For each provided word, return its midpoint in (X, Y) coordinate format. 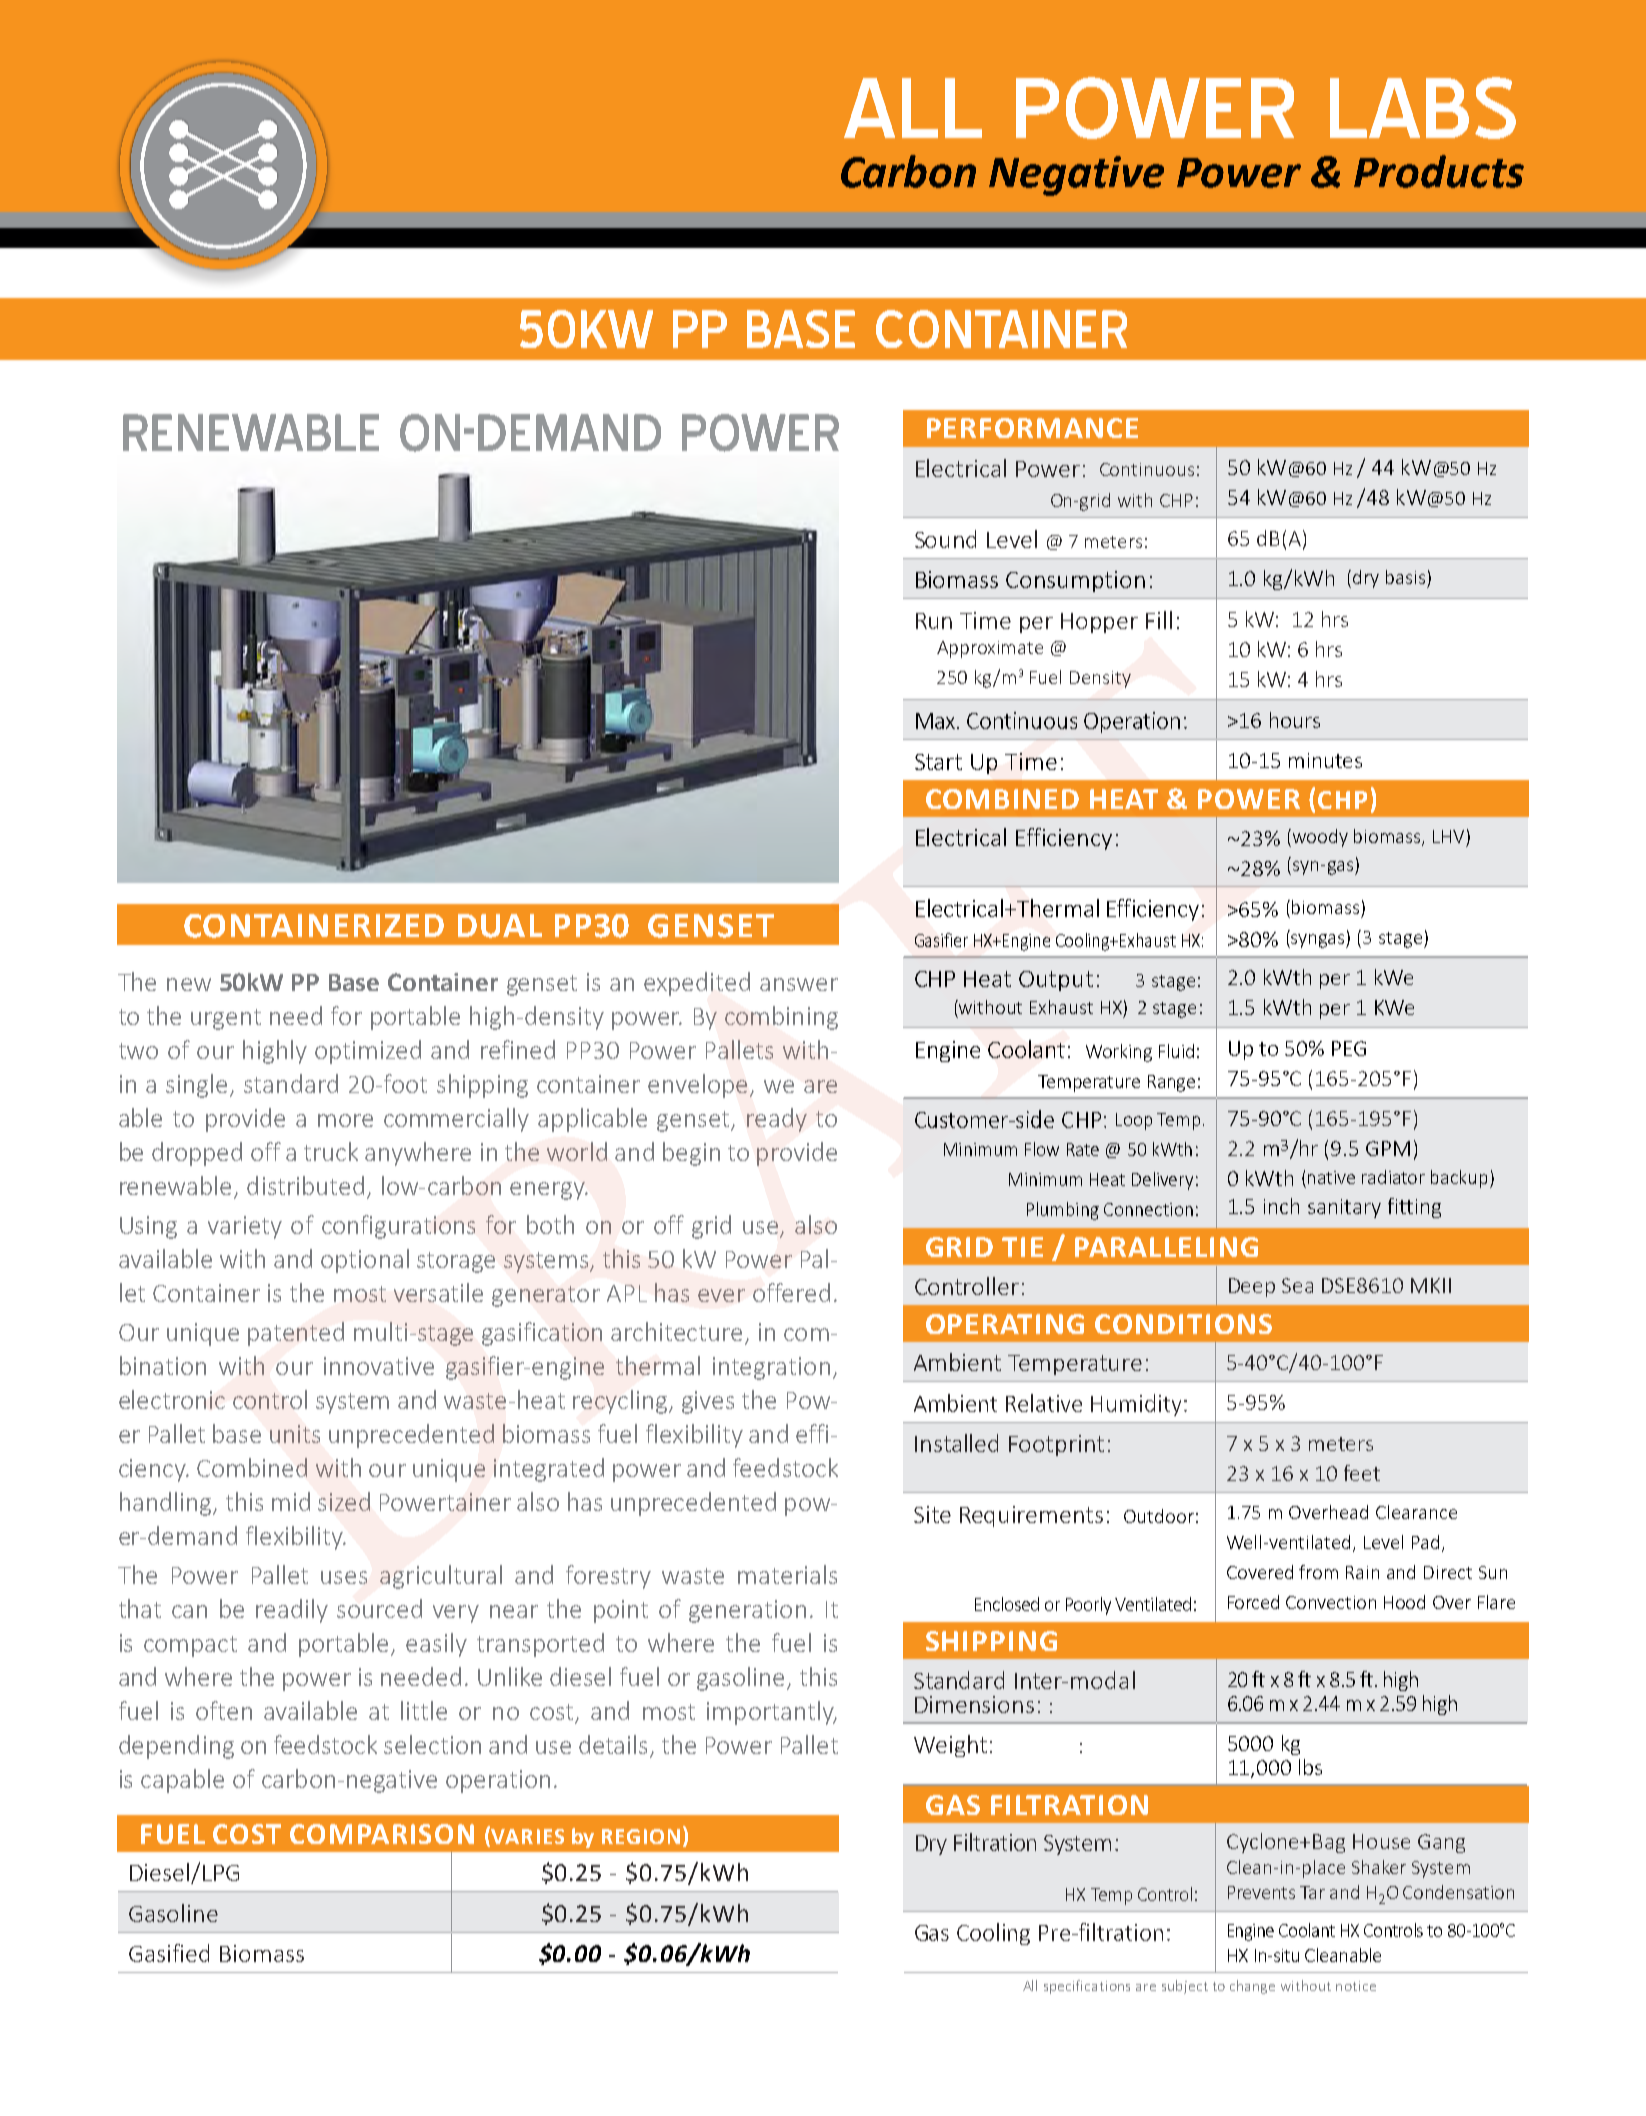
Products (1439, 171)
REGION (641, 1836)
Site (932, 1514)
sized (344, 1501)
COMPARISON (382, 1834)
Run (934, 621)
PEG (1349, 1048)
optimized (368, 1052)
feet (1362, 1473)
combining (781, 1018)
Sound (945, 539)
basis (1405, 577)
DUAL (500, 926)
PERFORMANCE (1032, 428)
